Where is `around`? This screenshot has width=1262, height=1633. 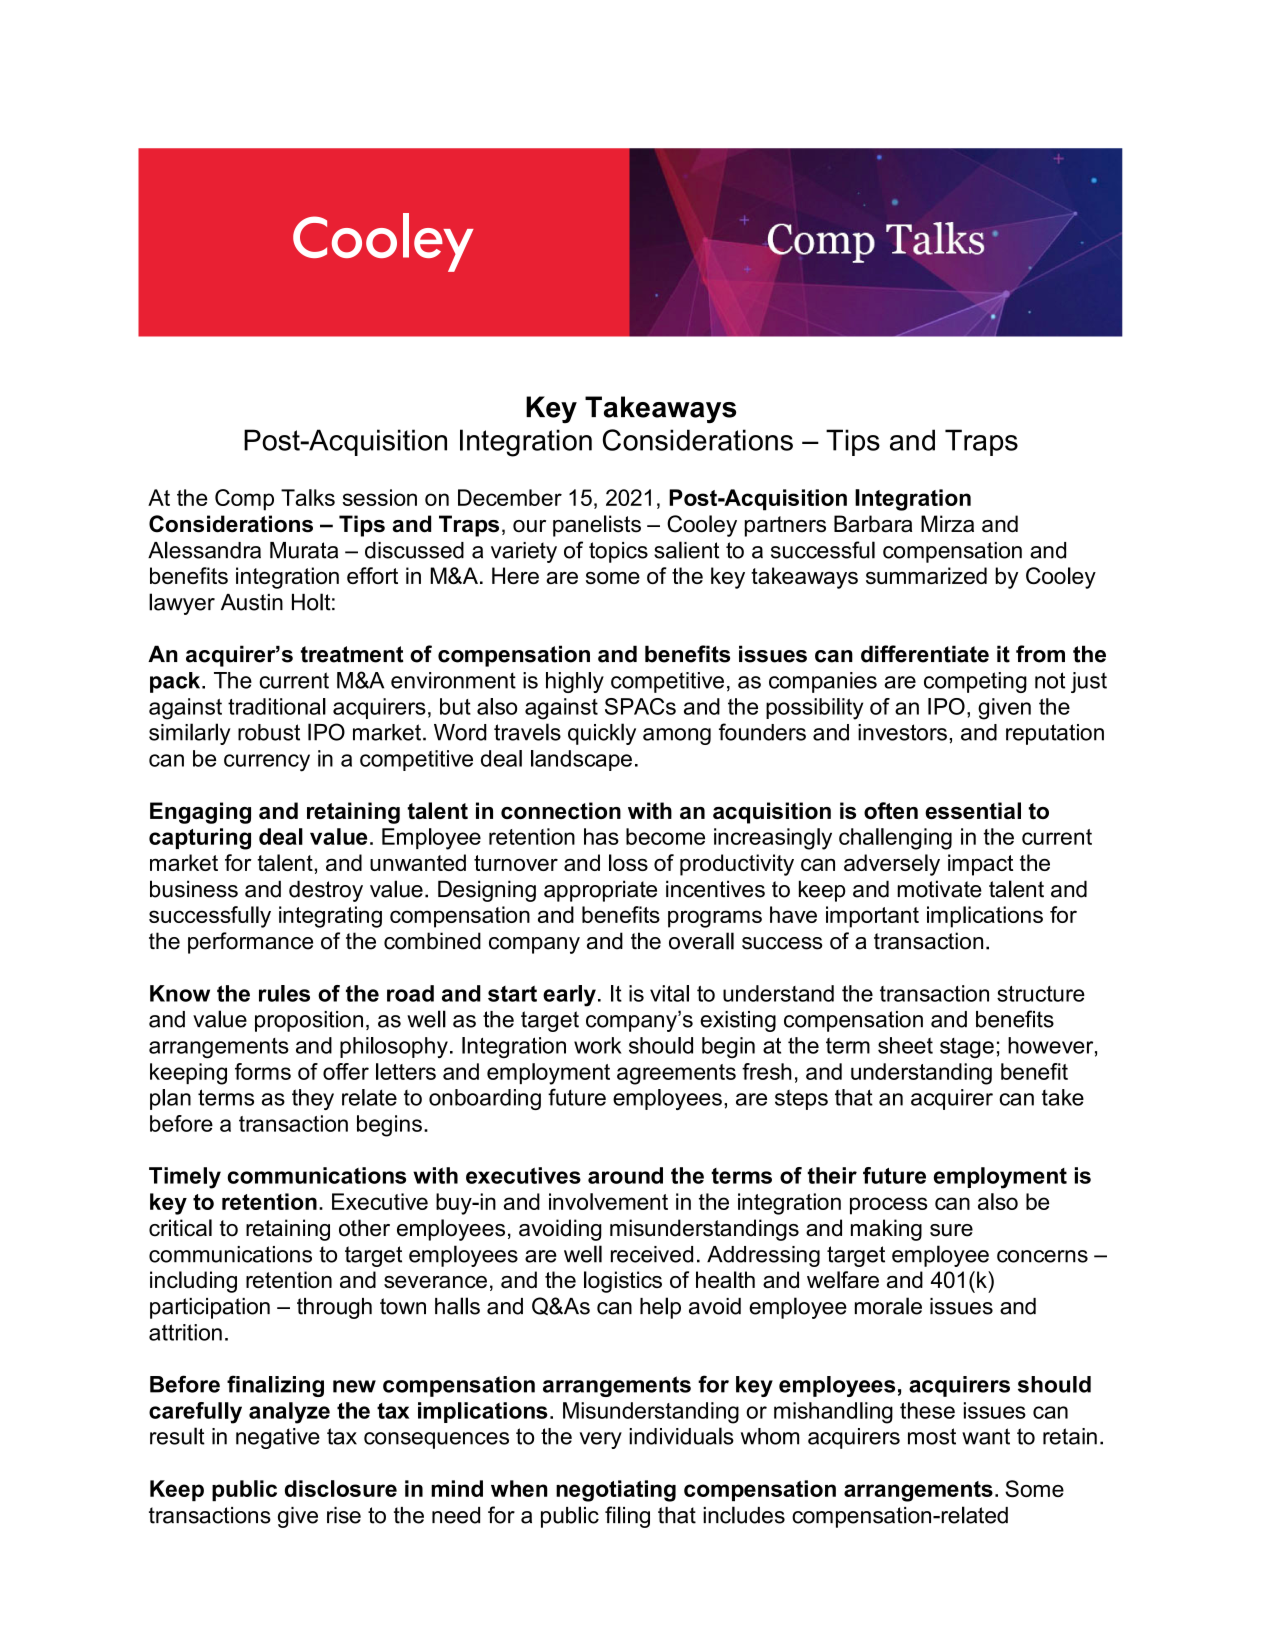 around is located at coordinates (625, 1175).
